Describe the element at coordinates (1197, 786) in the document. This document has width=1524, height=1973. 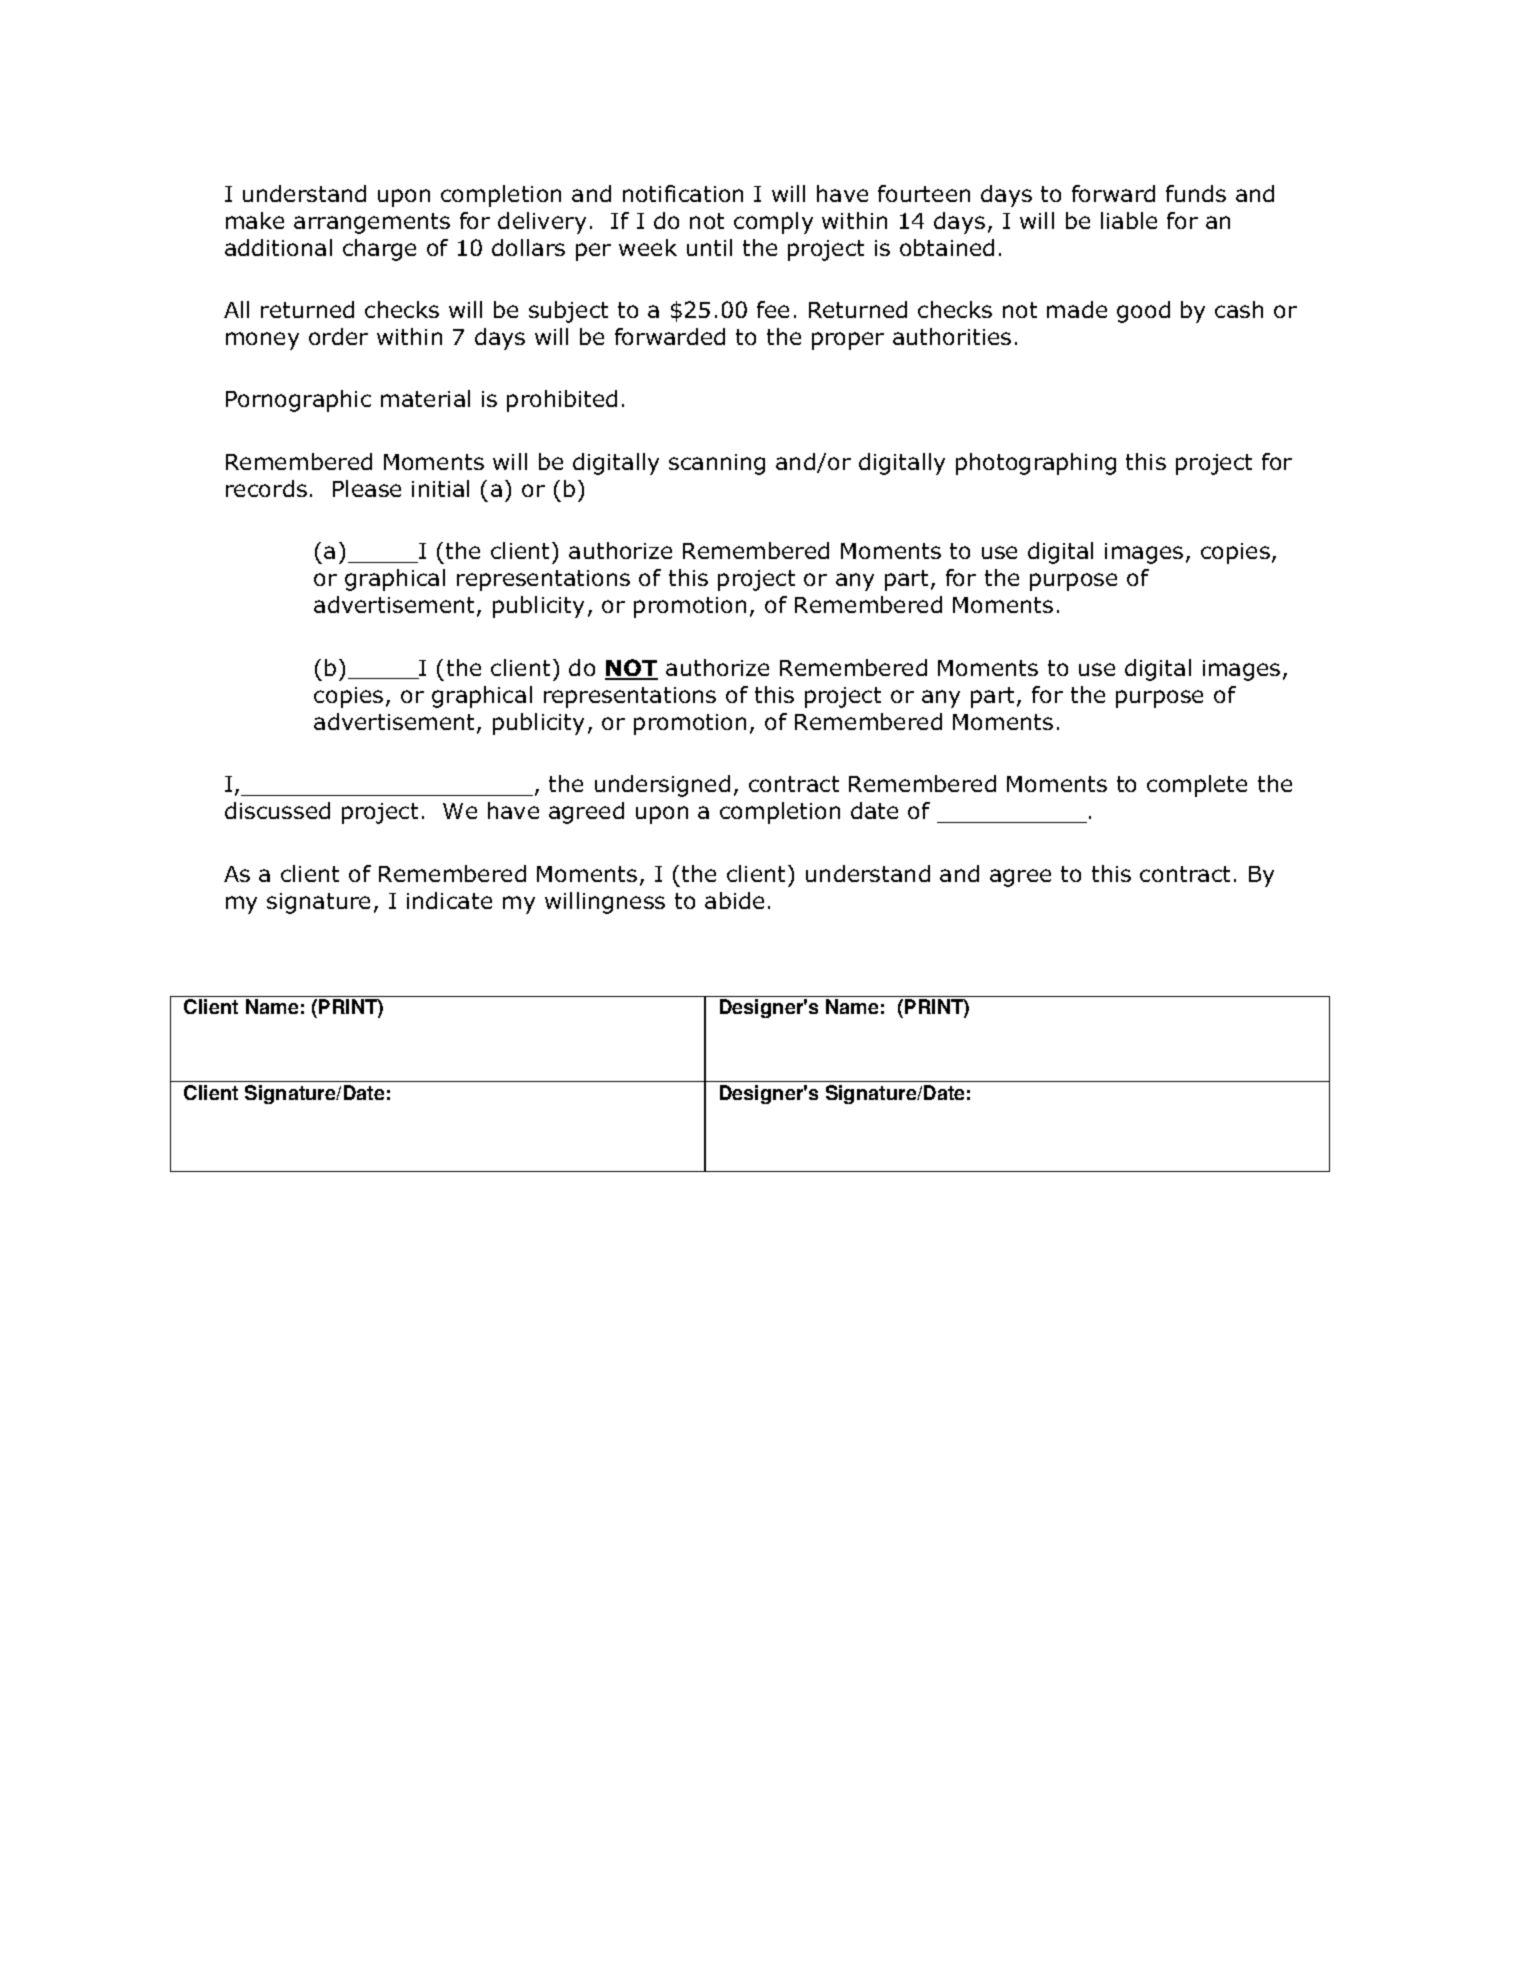
I see `complete` at that location.
